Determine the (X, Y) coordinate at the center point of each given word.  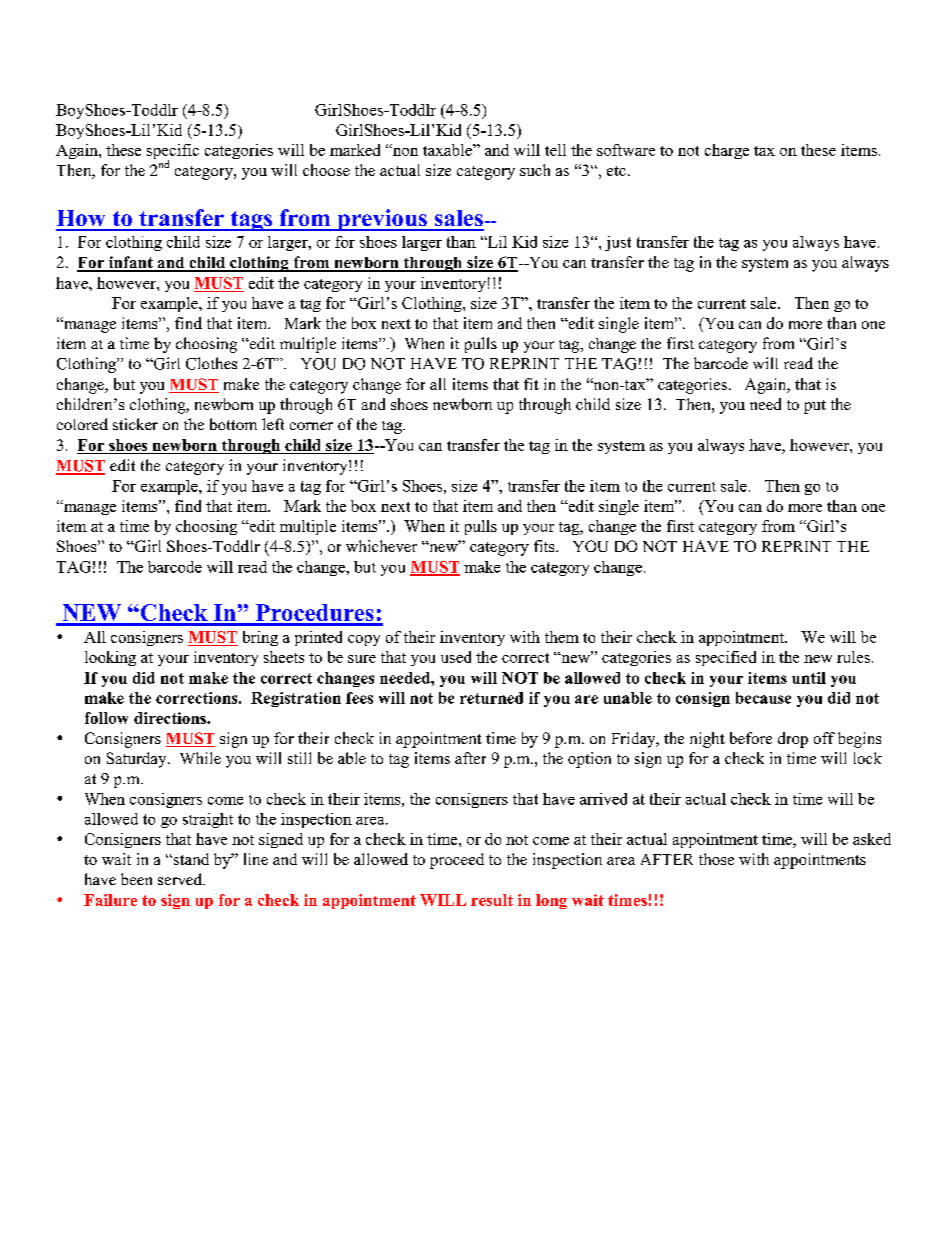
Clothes (211, 363)
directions (171, 718)
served (181, 879)
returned (491, 698)
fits (545, 546)
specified (726, 658)
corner (311, 426)
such (535, 170)
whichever (381, 546)
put (815, 407)
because (763, 698)
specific (173, 153)
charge (727, 151)
